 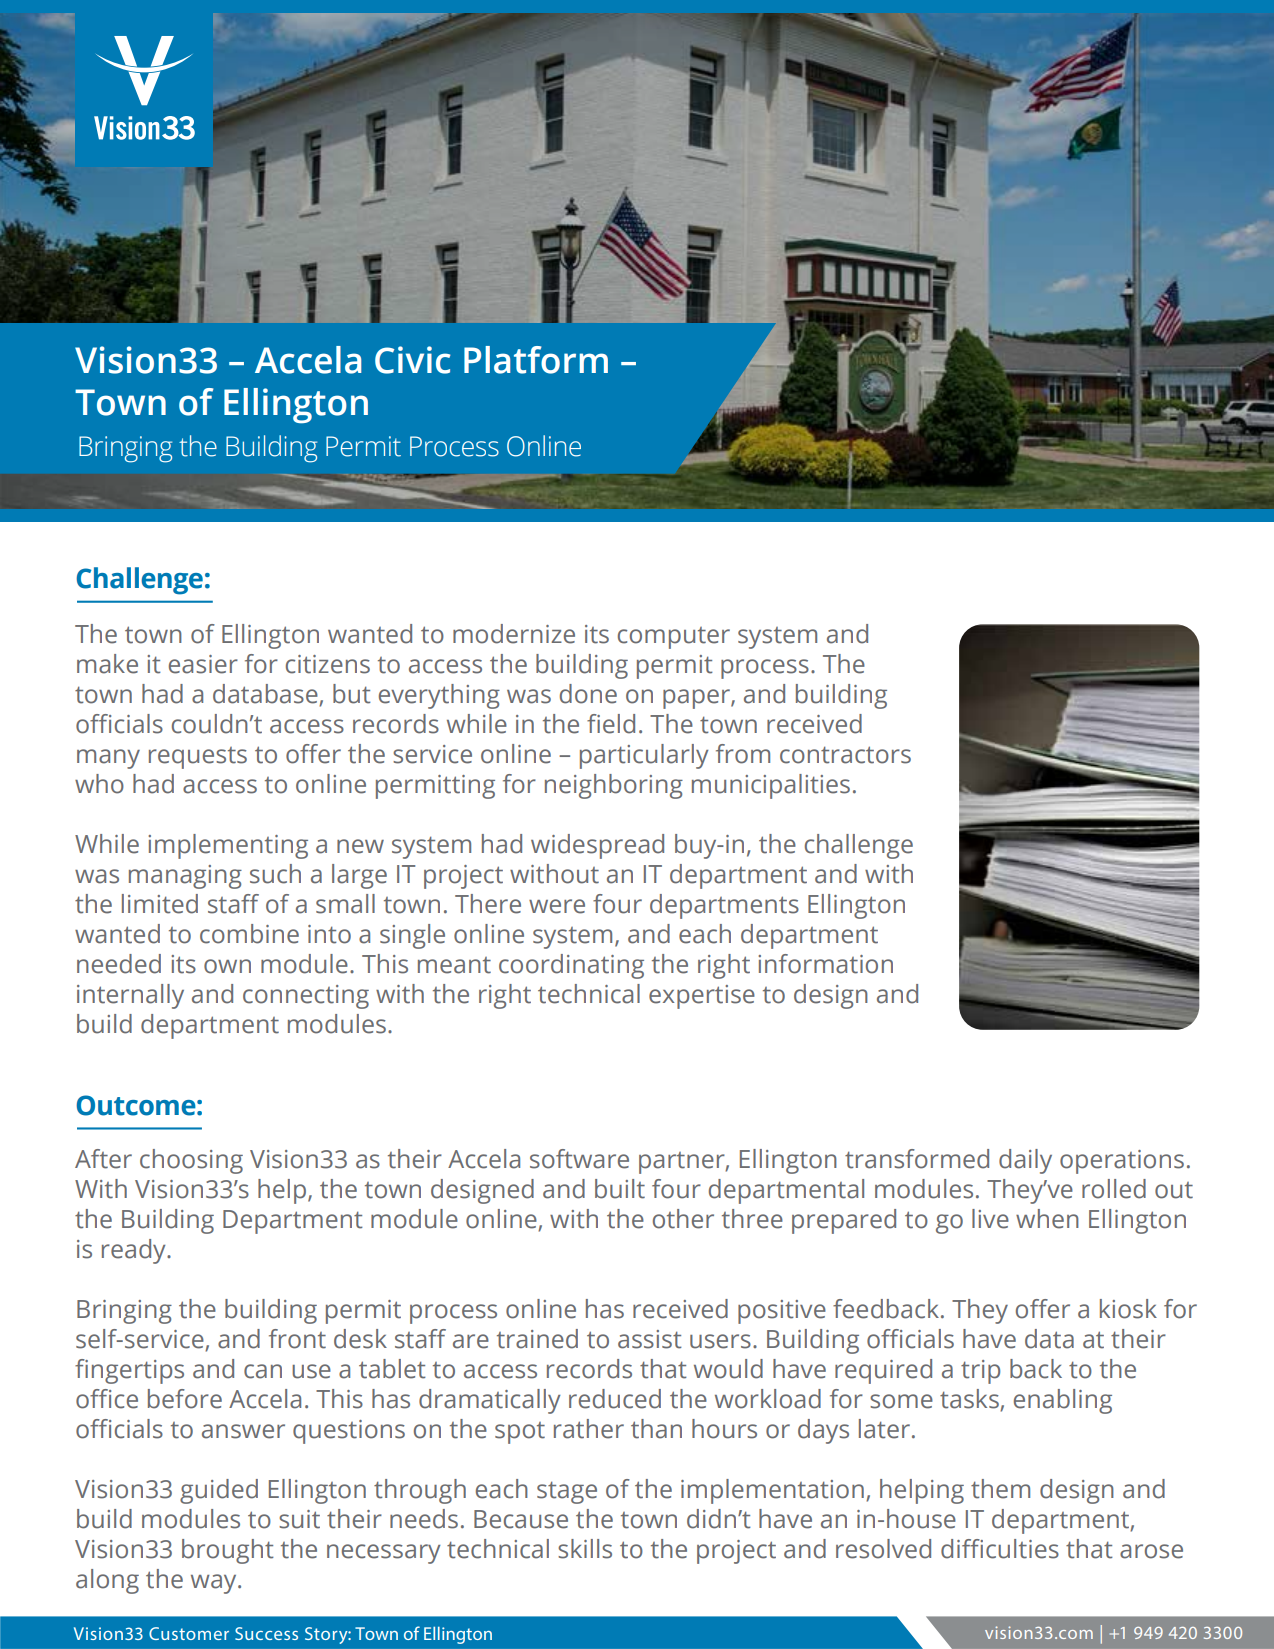 I want to click on Platform, so click(x=536, y=360).
